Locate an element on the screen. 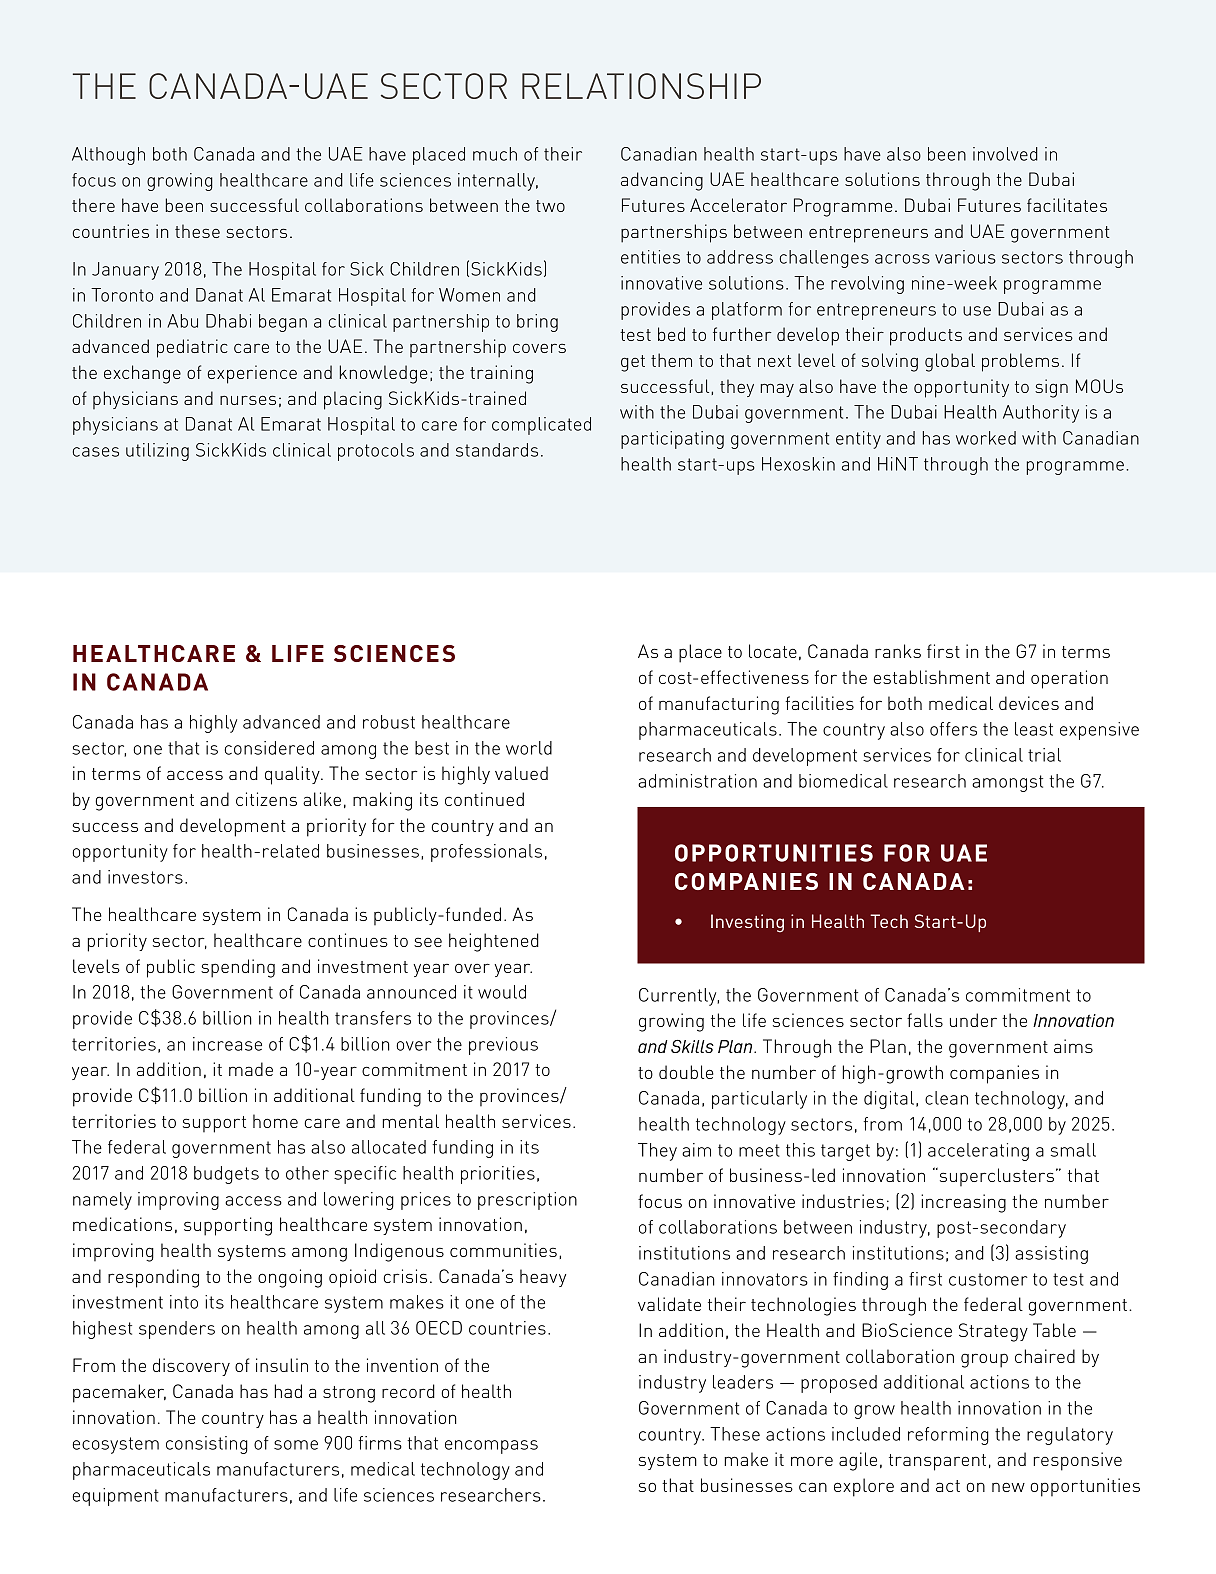 This screenshot has width=1216, height=1574. utilizing is located at coordinates (157, 452).
